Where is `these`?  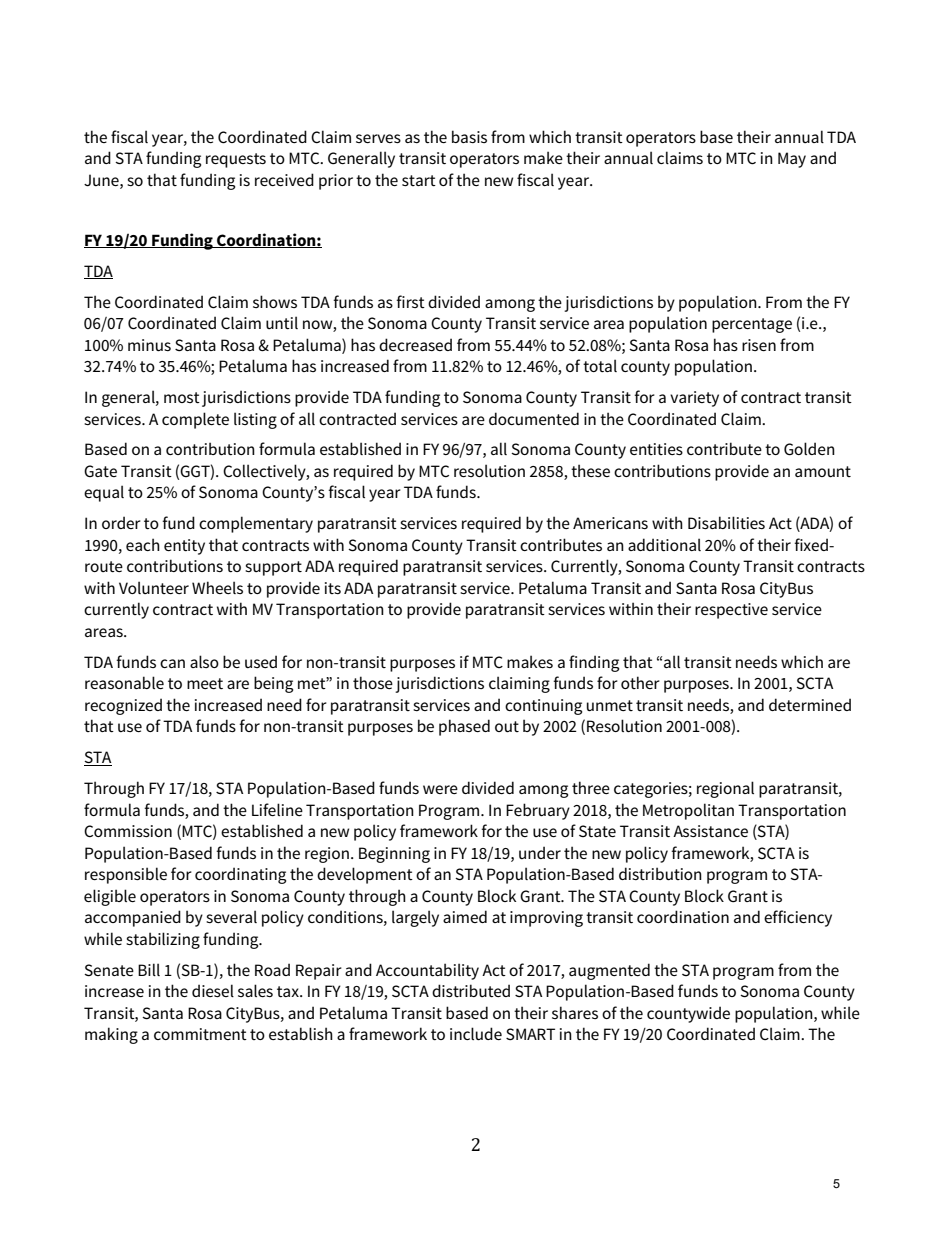
these is located at coordinates (590, 470).
